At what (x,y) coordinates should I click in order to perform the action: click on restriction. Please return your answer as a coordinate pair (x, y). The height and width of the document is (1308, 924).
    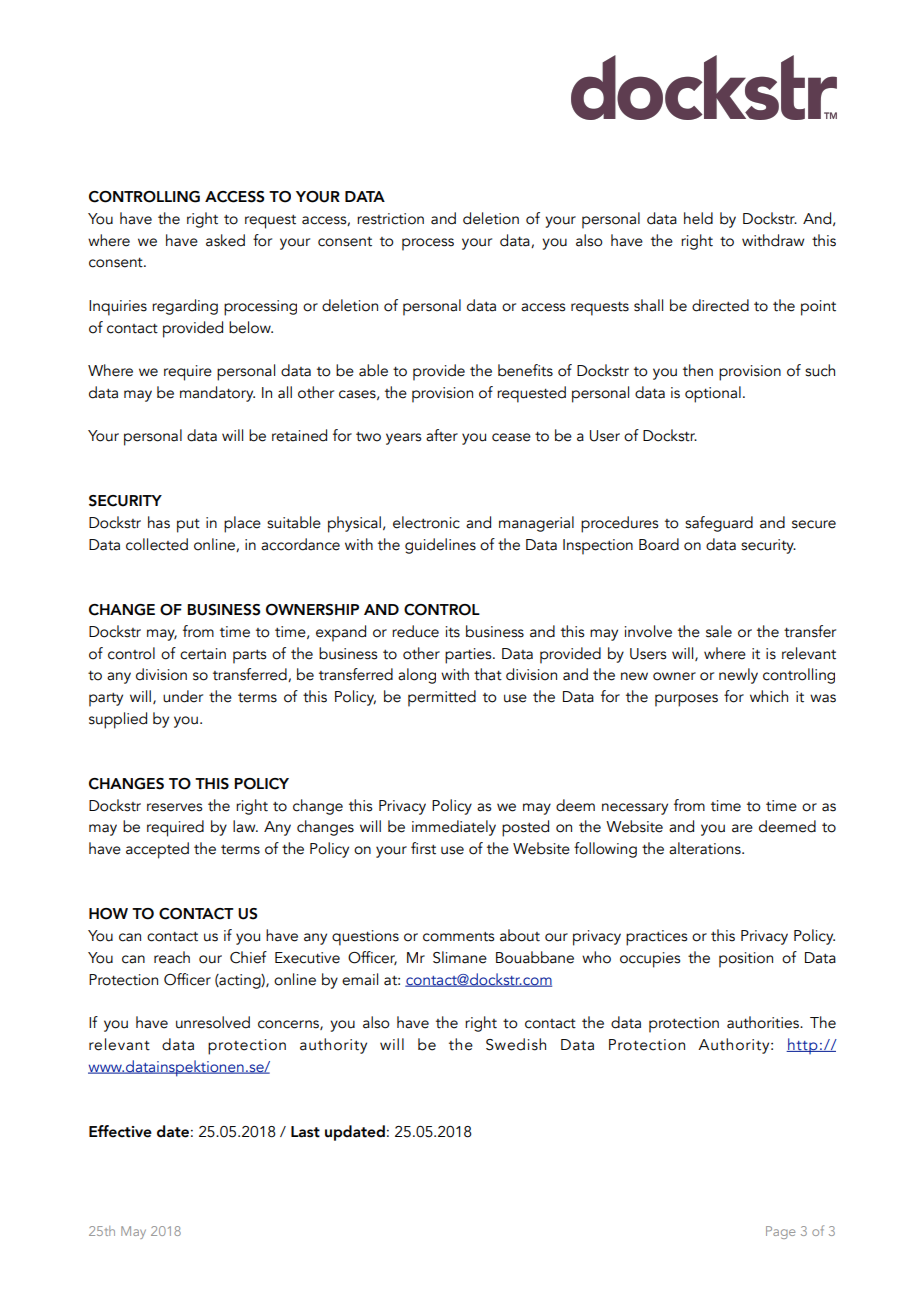
    Looking at the image, I should click on (390, 219).
